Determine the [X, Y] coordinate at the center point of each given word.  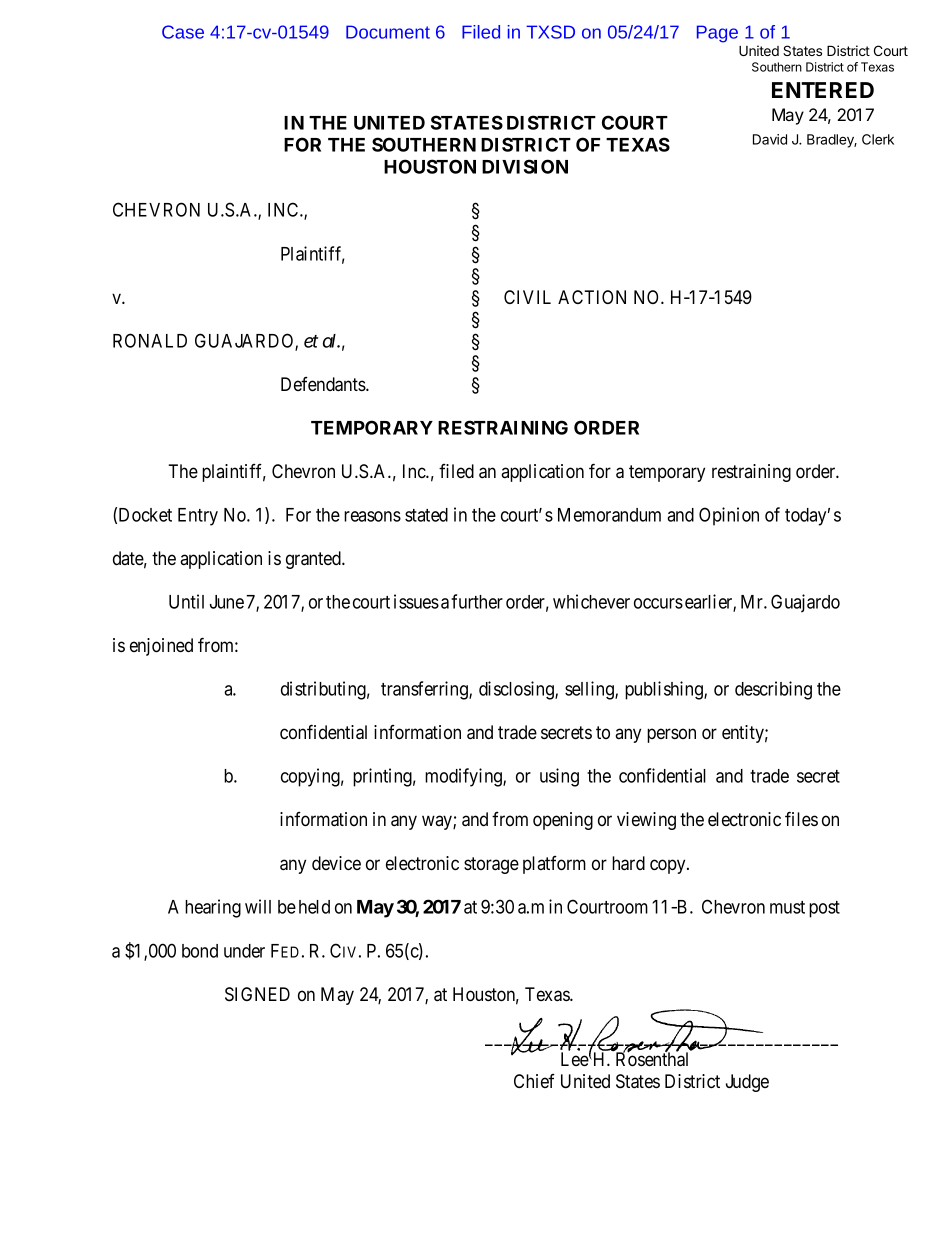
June [227, 602]
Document [388, 32]
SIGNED [257, 994]
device [336, 863]
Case [183, 32]
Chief [534, 1081]
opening [563, 821]
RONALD [150, 340]
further [477, 601]
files [801, 818]
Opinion [729, 516]
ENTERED [823, 90]
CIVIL [527, 297]
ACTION [592, 297]
